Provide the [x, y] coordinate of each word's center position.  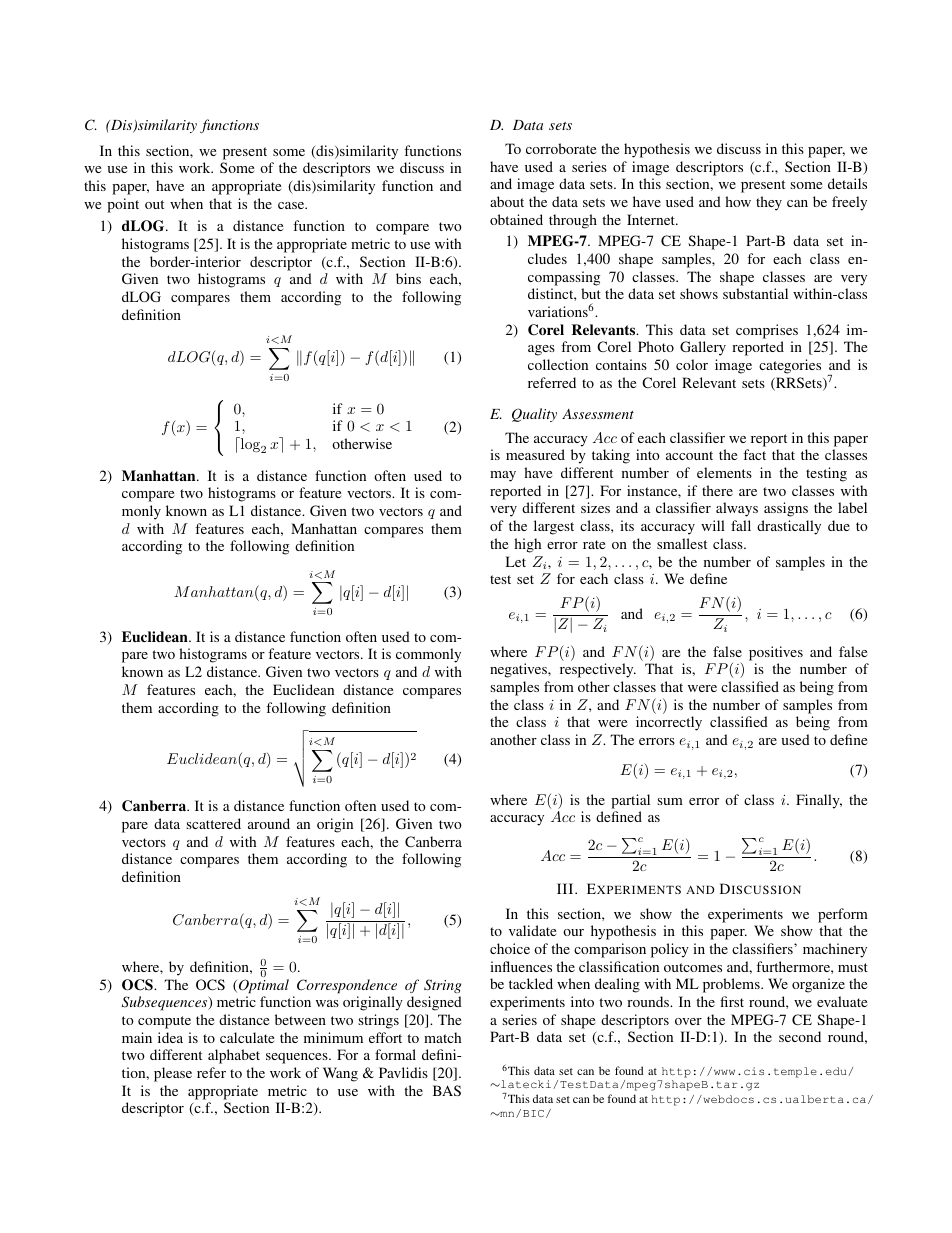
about [507, 201]
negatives [519, 670]
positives [776, 653]
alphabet [234, 1056]
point [123, 205]
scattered [213, 823]
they [769, 203]
